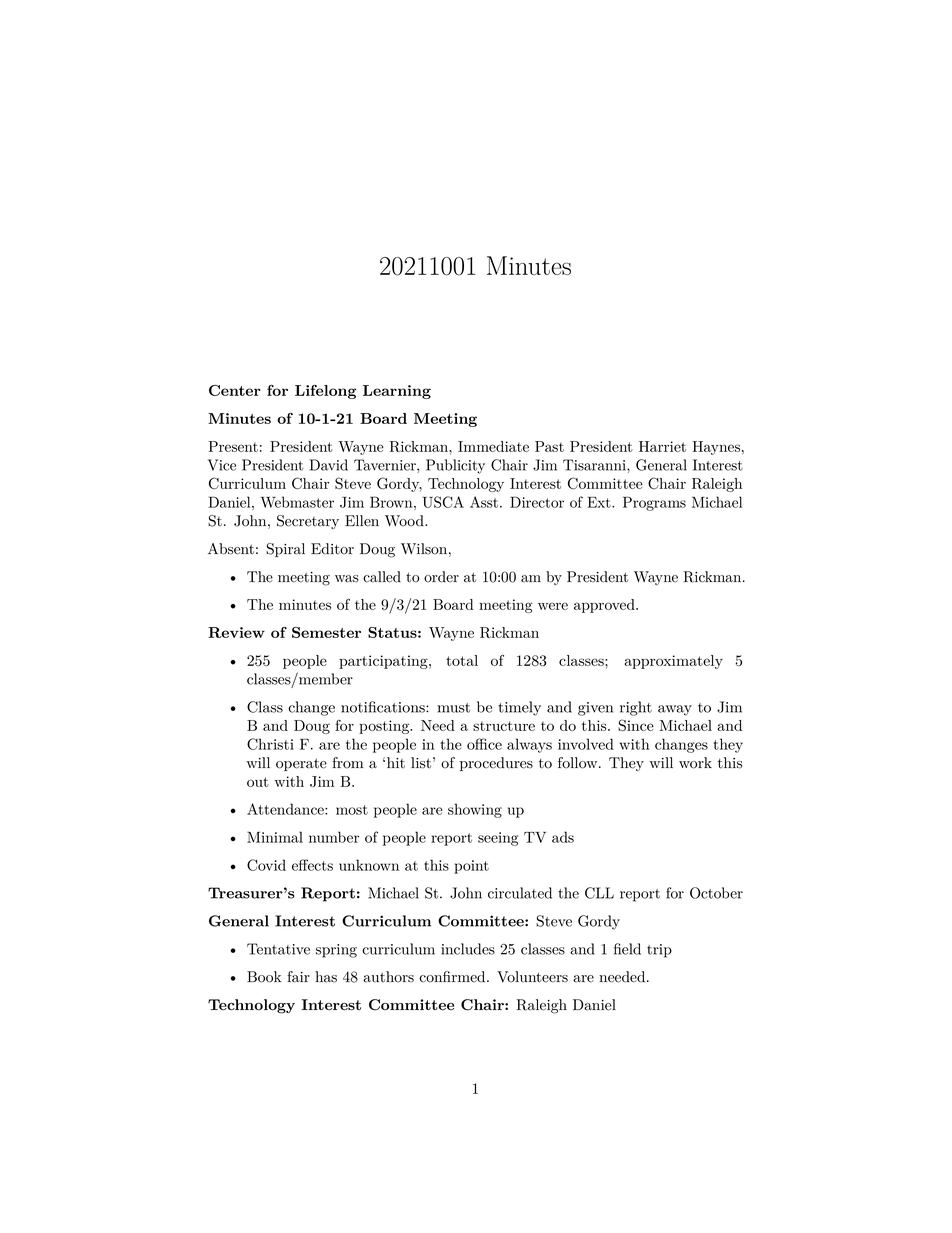 This screenshot has width=952, height=1233. What do you see at coordinates (475, 810) in the screenshot?
I see `showing` at bounding box center [475, 810].
